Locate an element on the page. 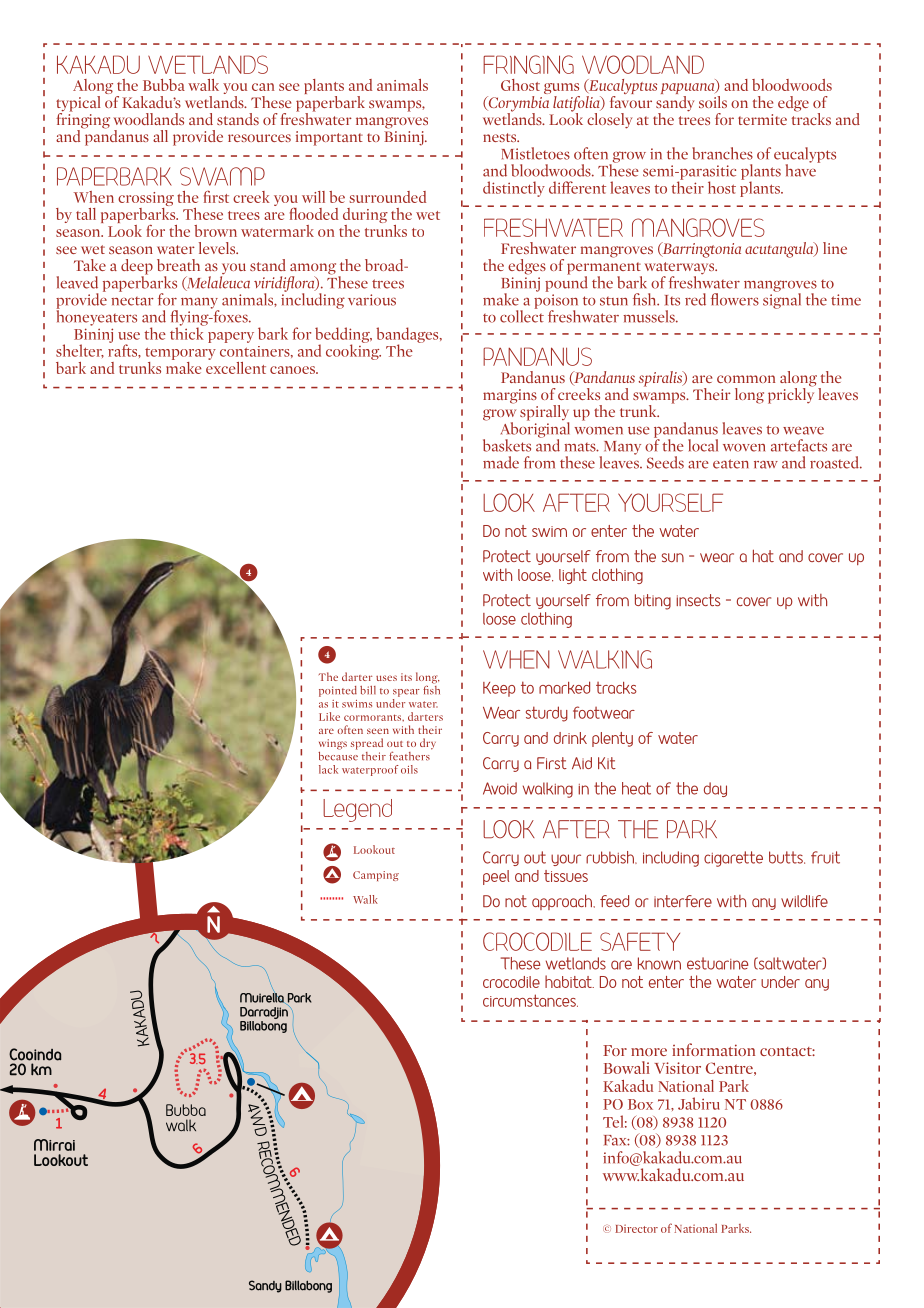 The image size is (924, 1308). tracks is located at coordinates (811, 117).
